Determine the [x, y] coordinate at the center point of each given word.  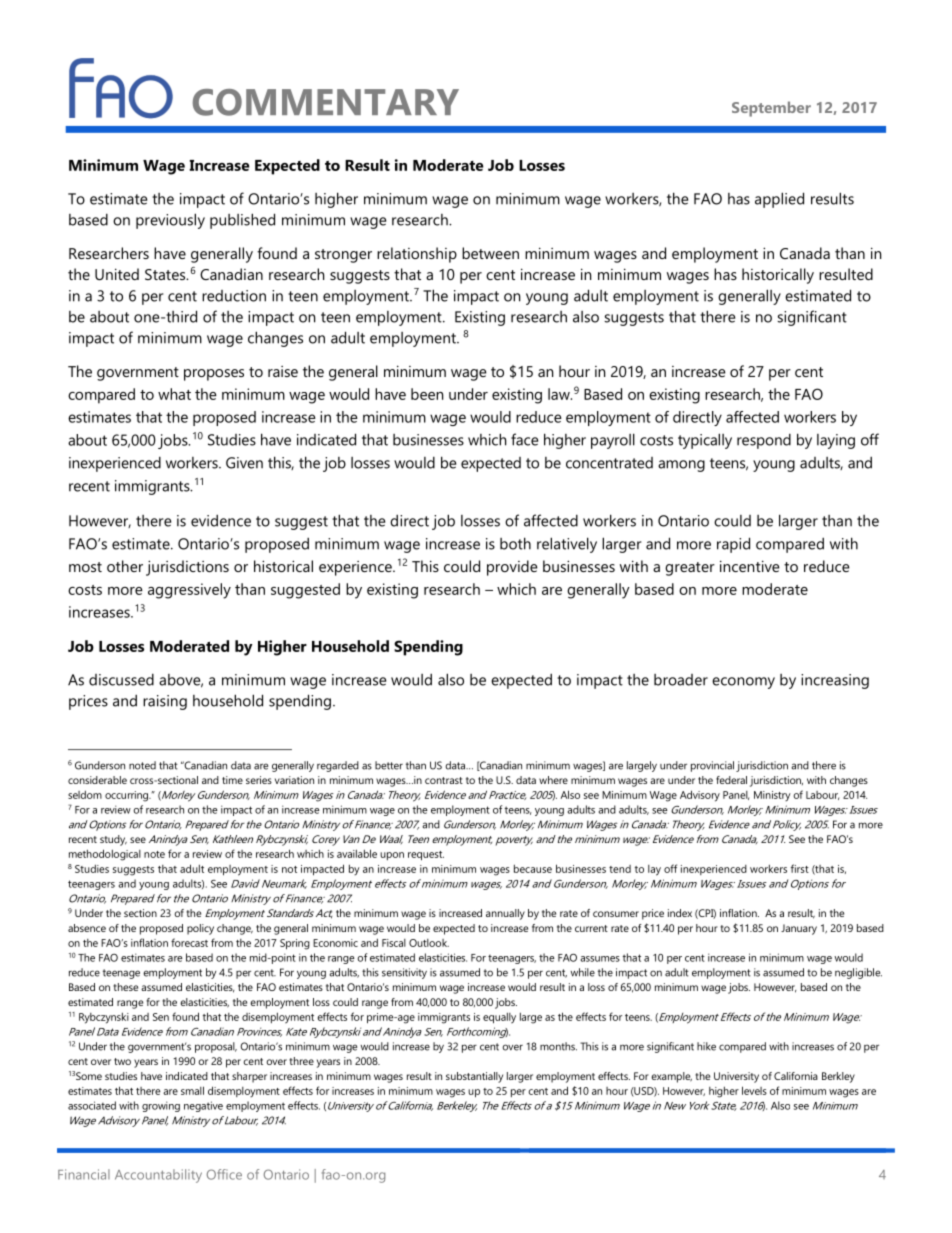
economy [743, 683]
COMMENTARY [326, 102]
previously [170, 221]
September [771, 109]
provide [512, 568]
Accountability [158, 1176]
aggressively [189, 591]
